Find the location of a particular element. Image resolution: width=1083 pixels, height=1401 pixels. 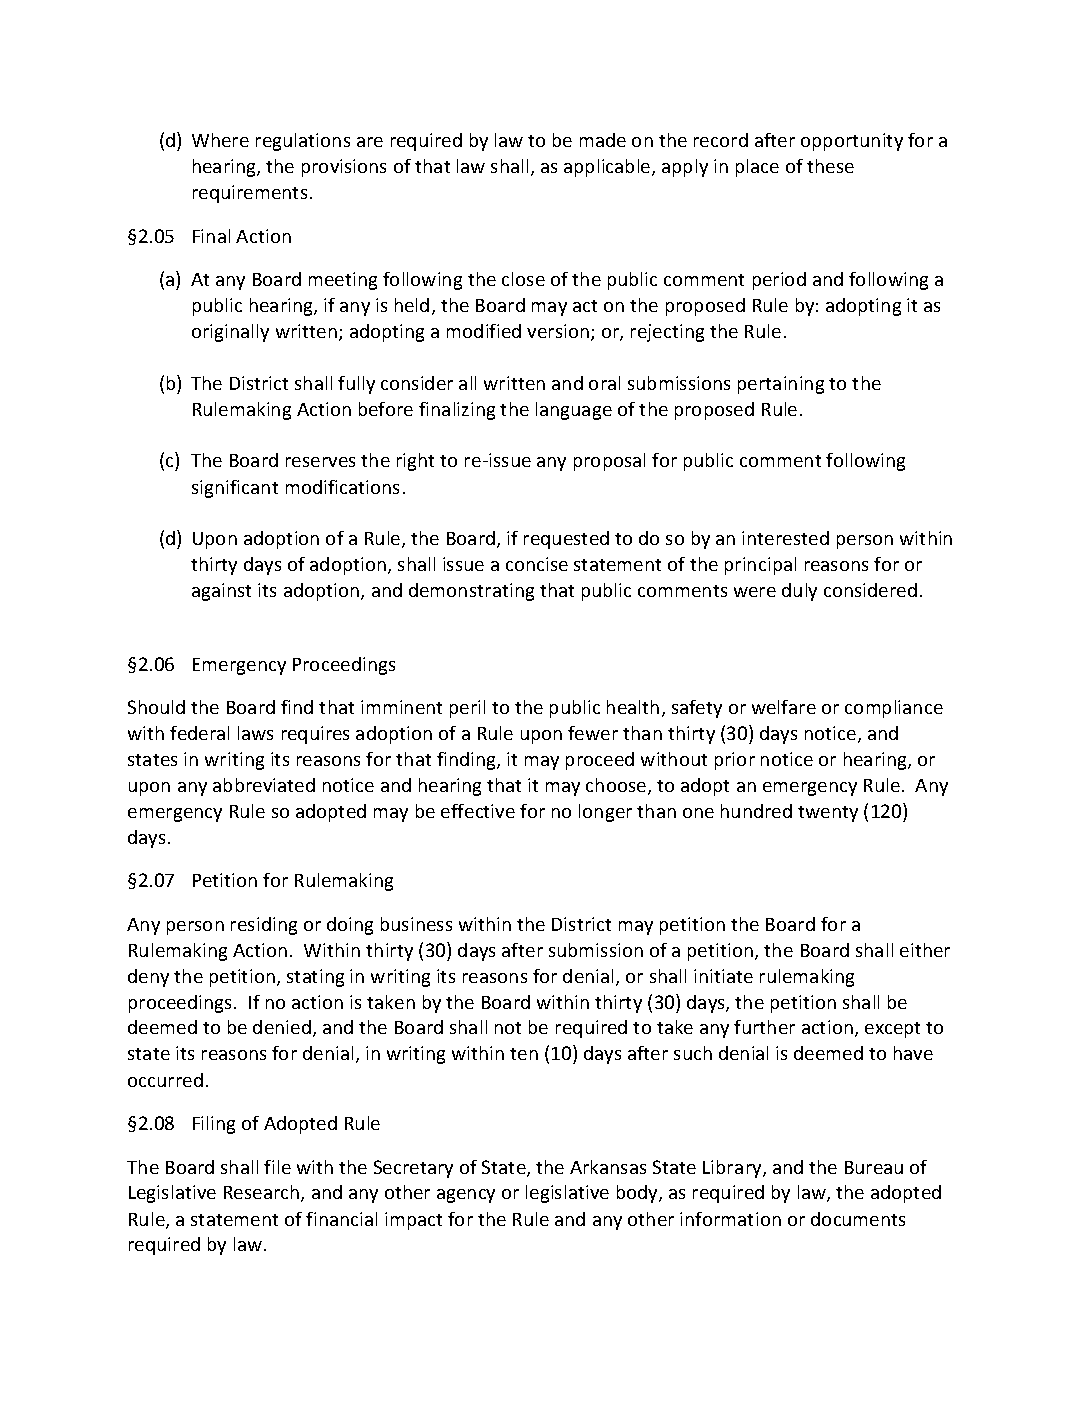

applicable is located at coordinates (608, 168).
